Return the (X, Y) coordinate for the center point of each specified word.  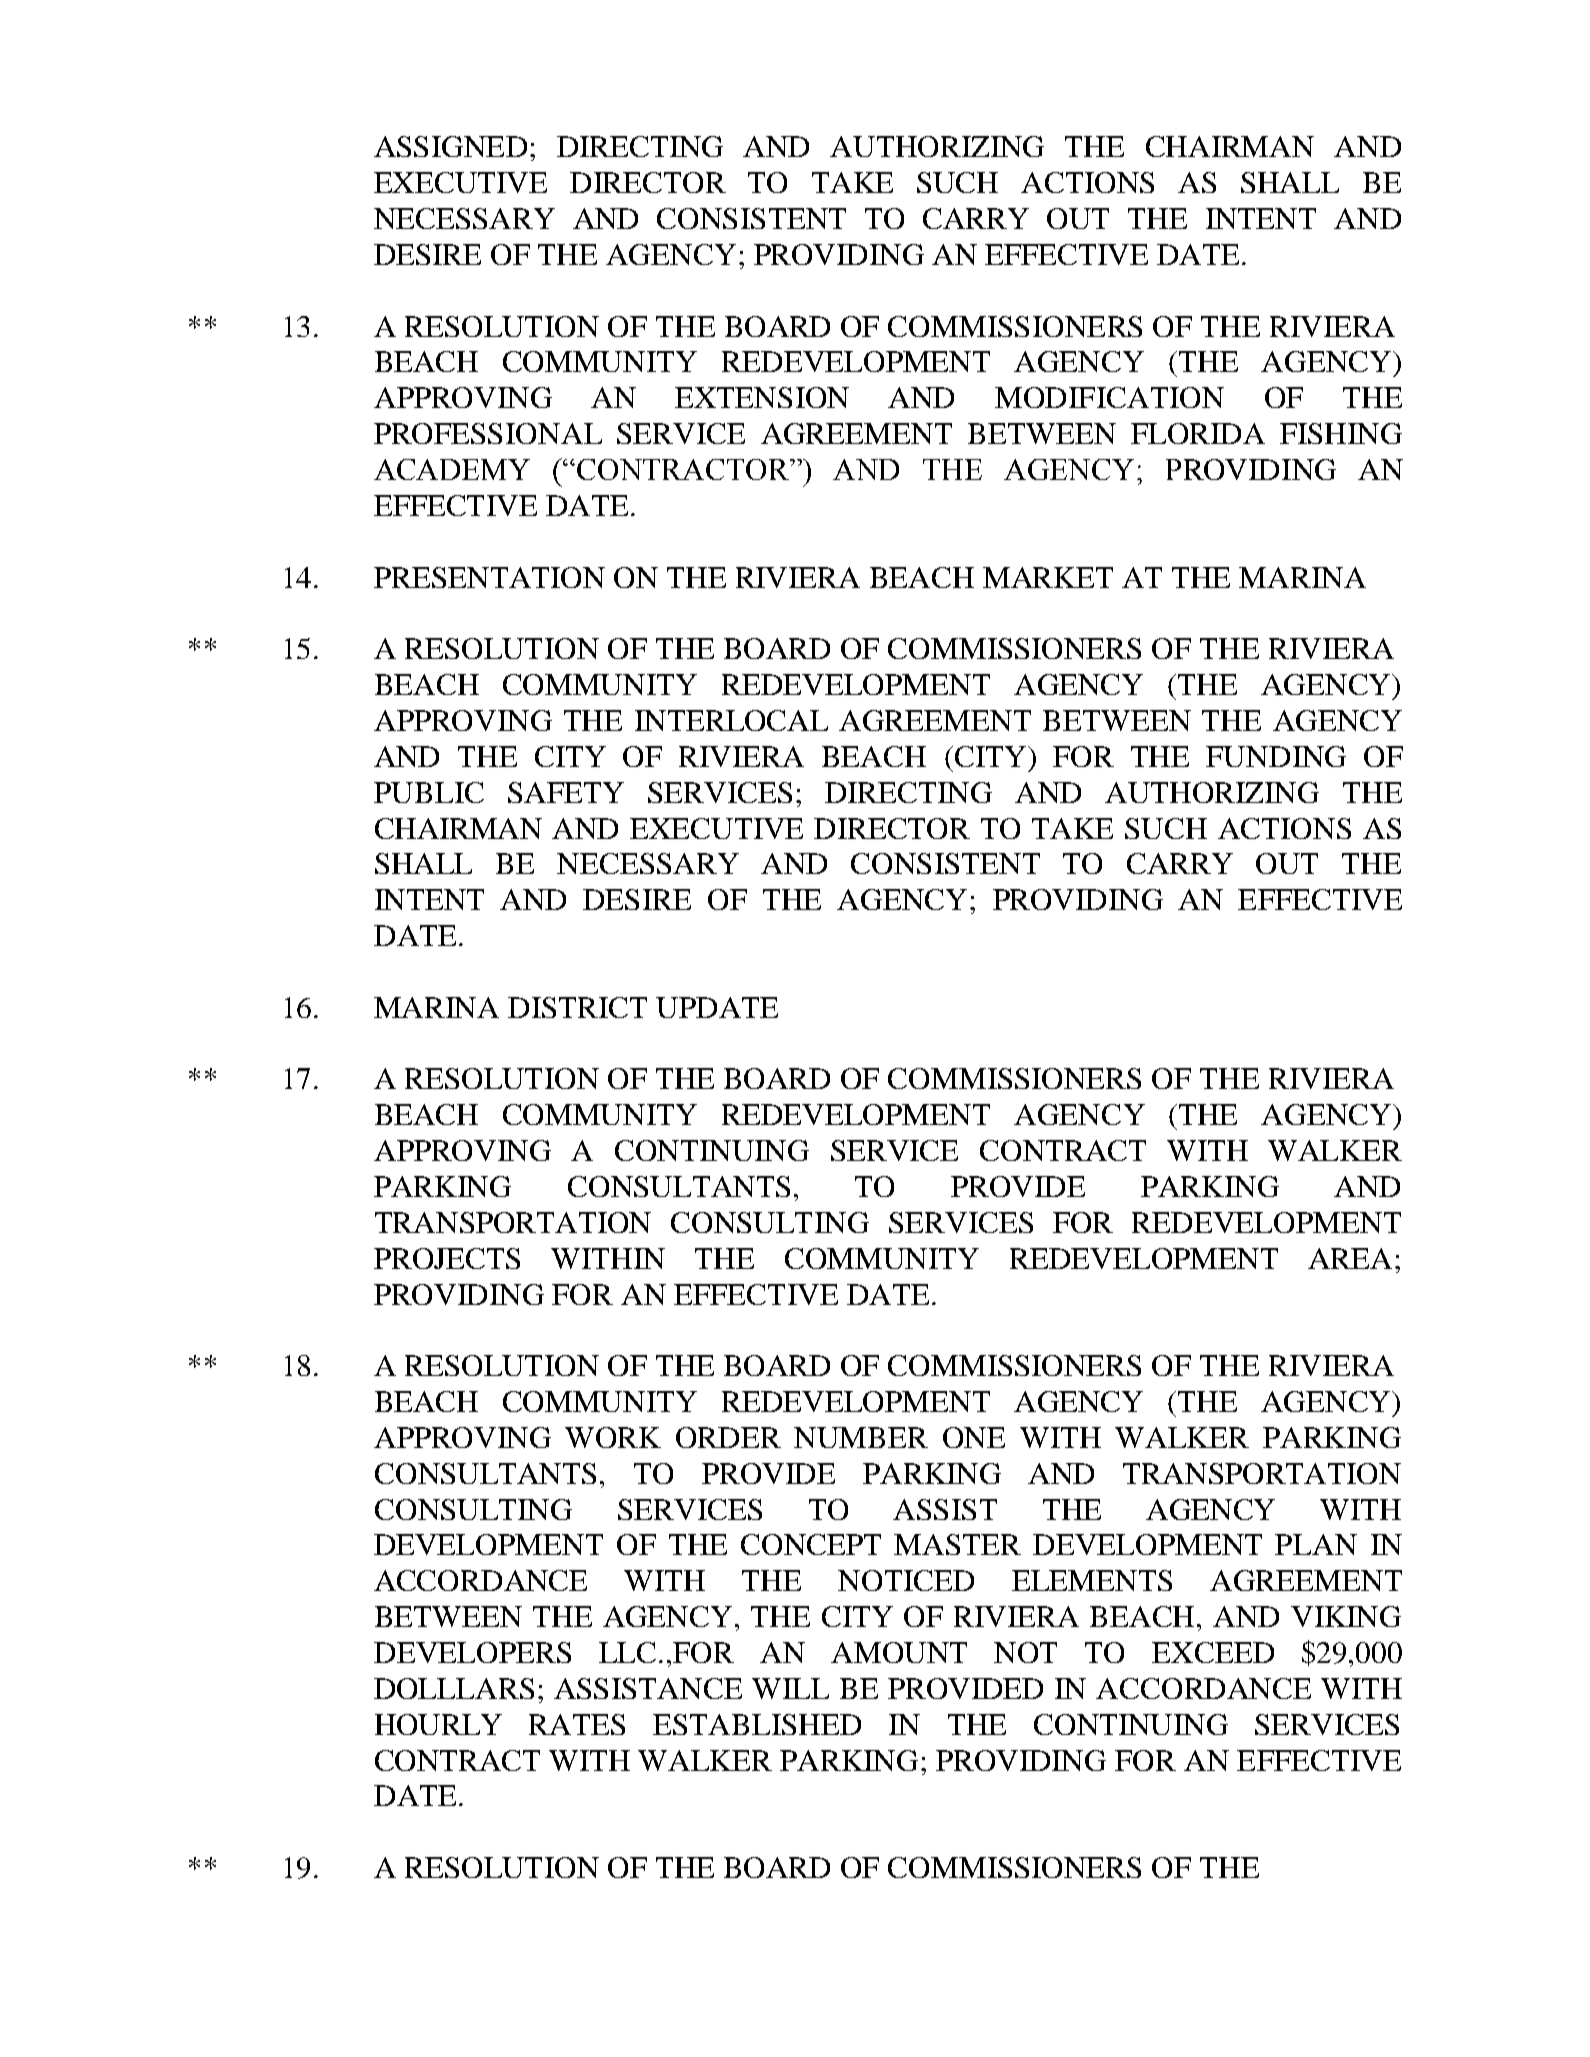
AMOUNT (899, 1652)
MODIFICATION (1109, 397)
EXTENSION (762, 397)
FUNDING (1276, 756)
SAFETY (566, 792)
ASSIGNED (450, 146)
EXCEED (1213, 1652)
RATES (577, 1724)
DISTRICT (577, 1007)
